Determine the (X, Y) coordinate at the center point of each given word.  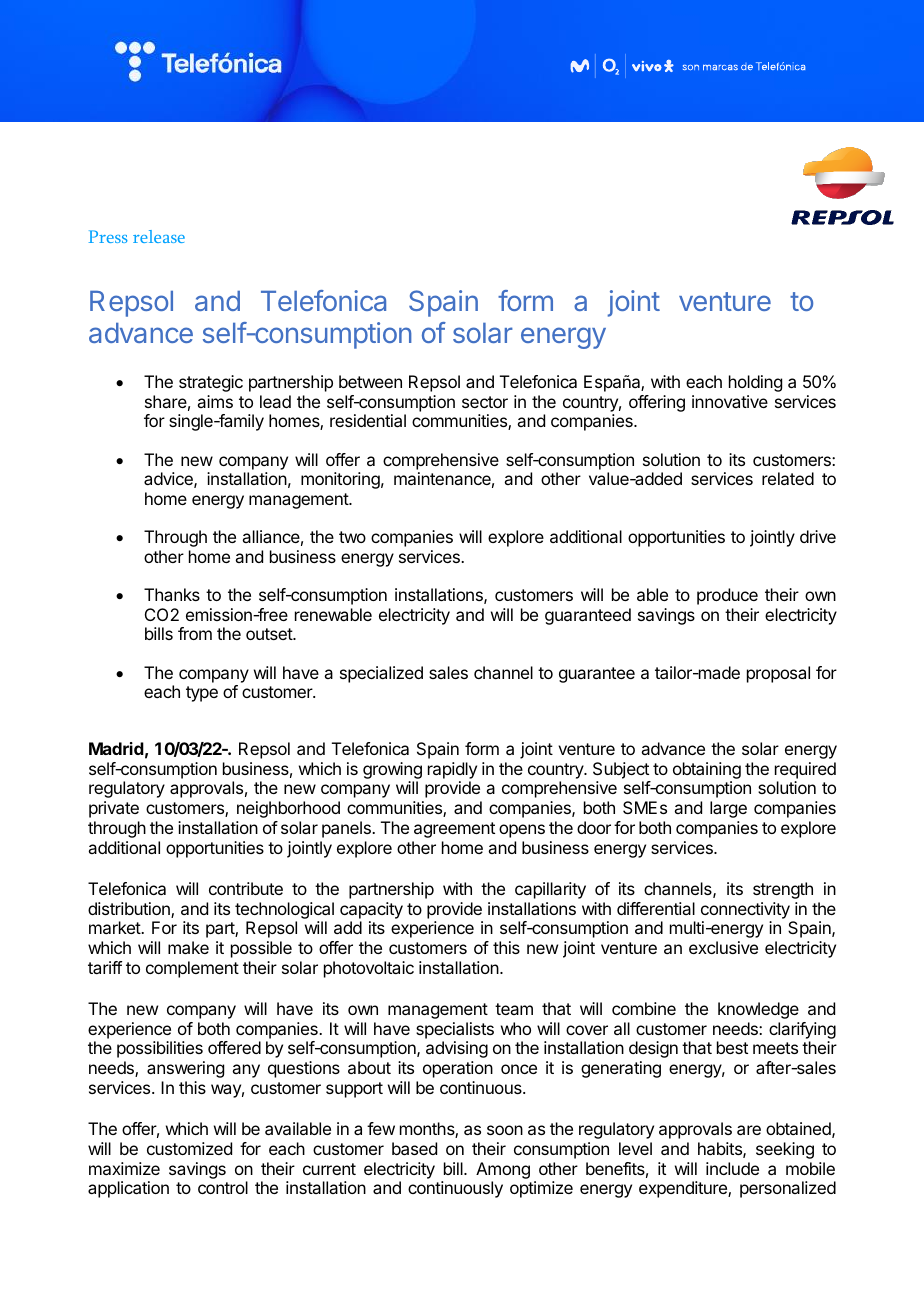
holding (755, 383)
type (202, 694)
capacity (371, 910)
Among (503, 1170)
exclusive (723, 947)
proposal (778, 674)
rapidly (452, 772)
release (159, 236)
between (370, 381)
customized (189, 1148)
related (788, 478)
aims (215, 401)
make (188, 947)
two (352, 537)
